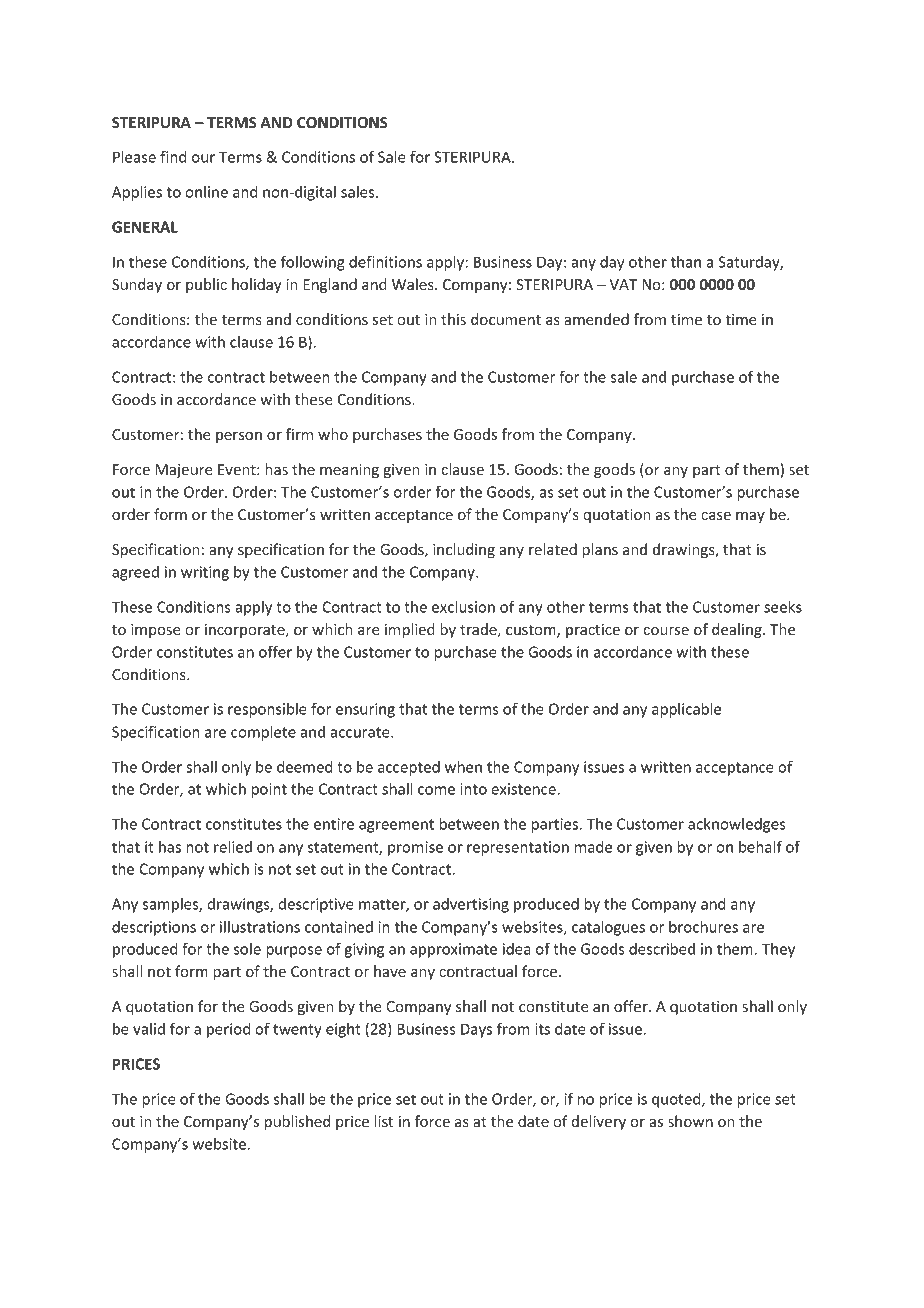  I want to click on online, so click(206, 192).
